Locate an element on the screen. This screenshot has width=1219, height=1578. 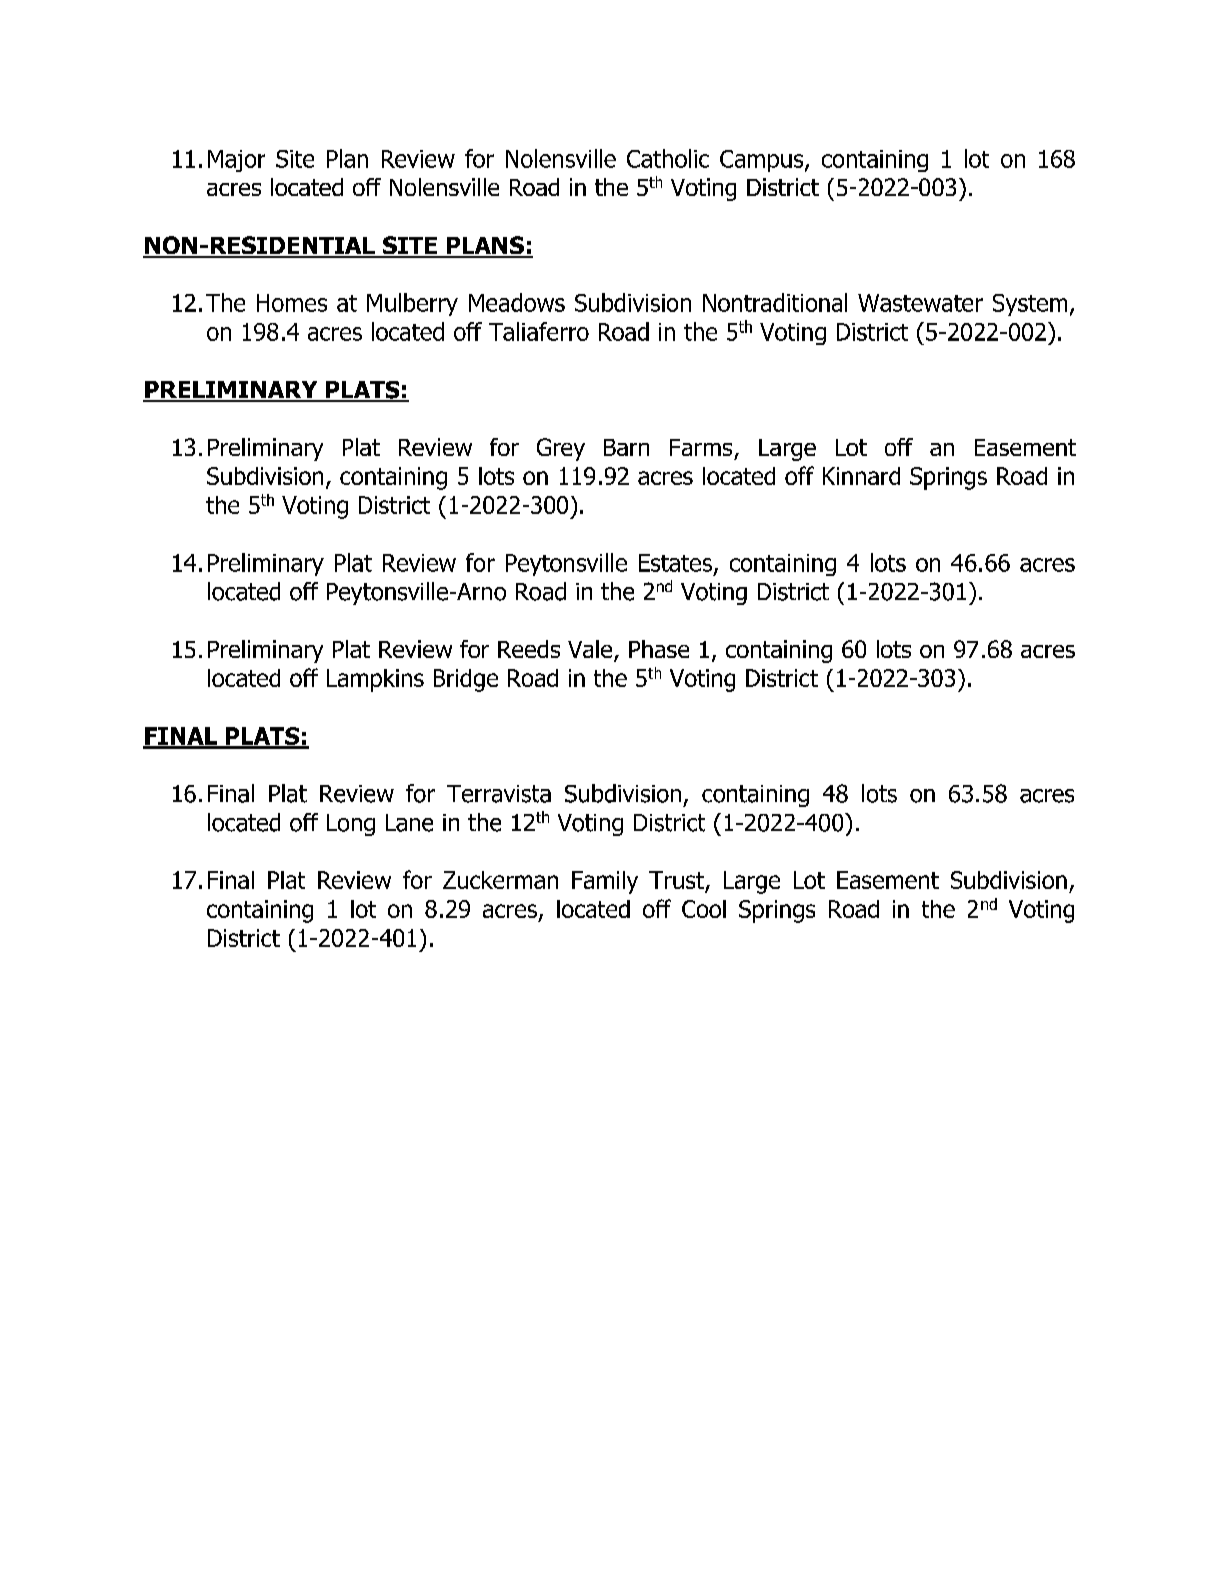
Phase is located at coordinates (659, 649).
